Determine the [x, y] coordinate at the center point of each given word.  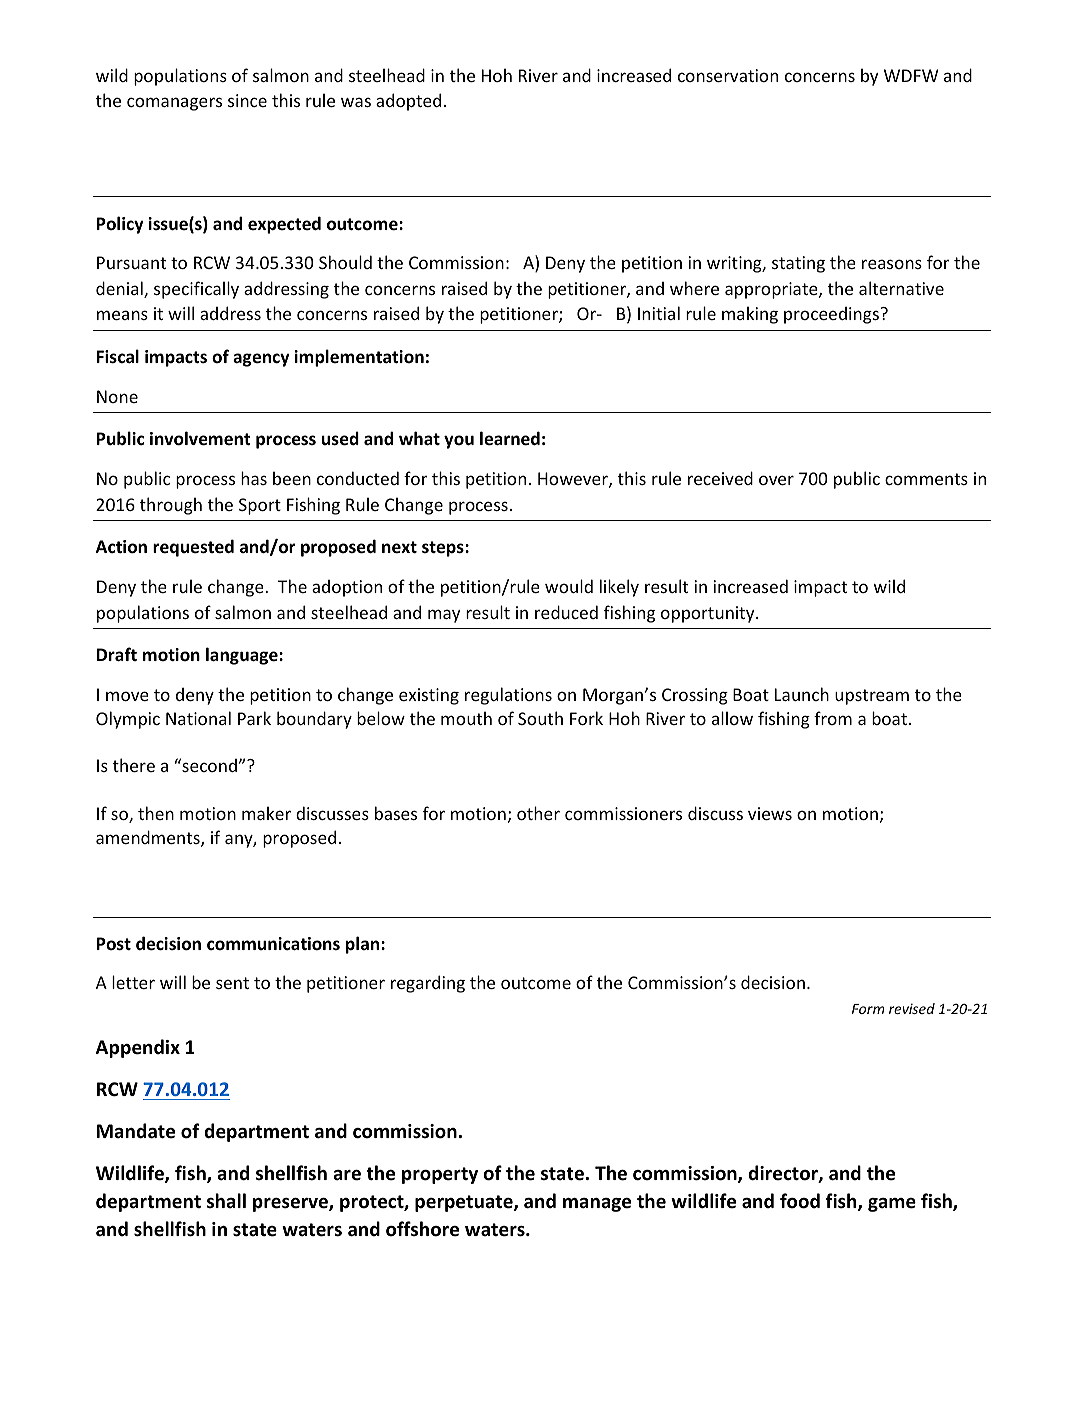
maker [266, 813]
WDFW [911, 75]
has [254, 478]
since [247, 100]
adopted [408, 102]
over [776, 480]
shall [226, 1201]
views [770, 813]
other [538, 813]
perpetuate [465, 1203]
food [800, 1201]
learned [510, 438]
